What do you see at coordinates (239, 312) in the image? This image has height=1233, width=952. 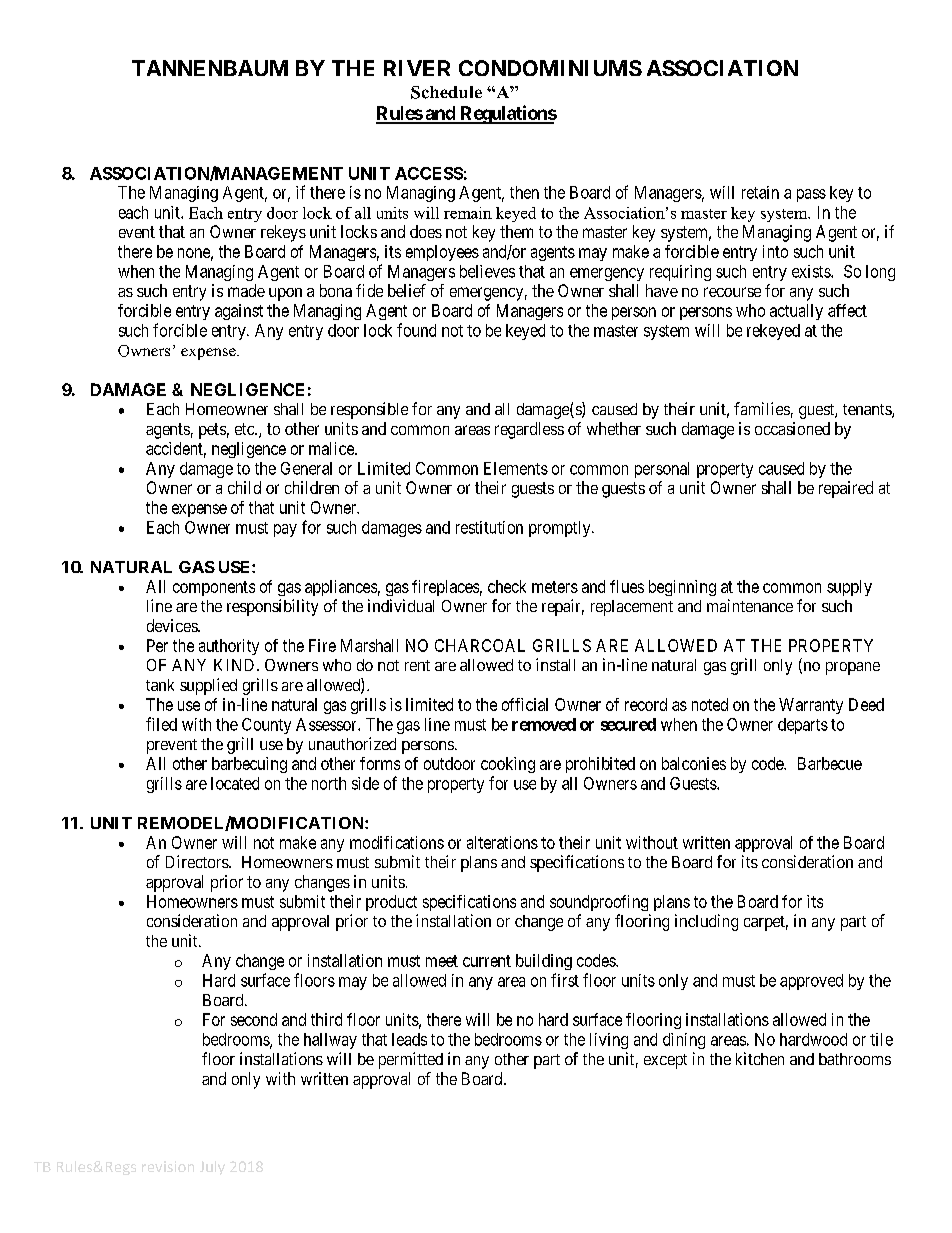 I see `against` at bounding box center [239, 312].
